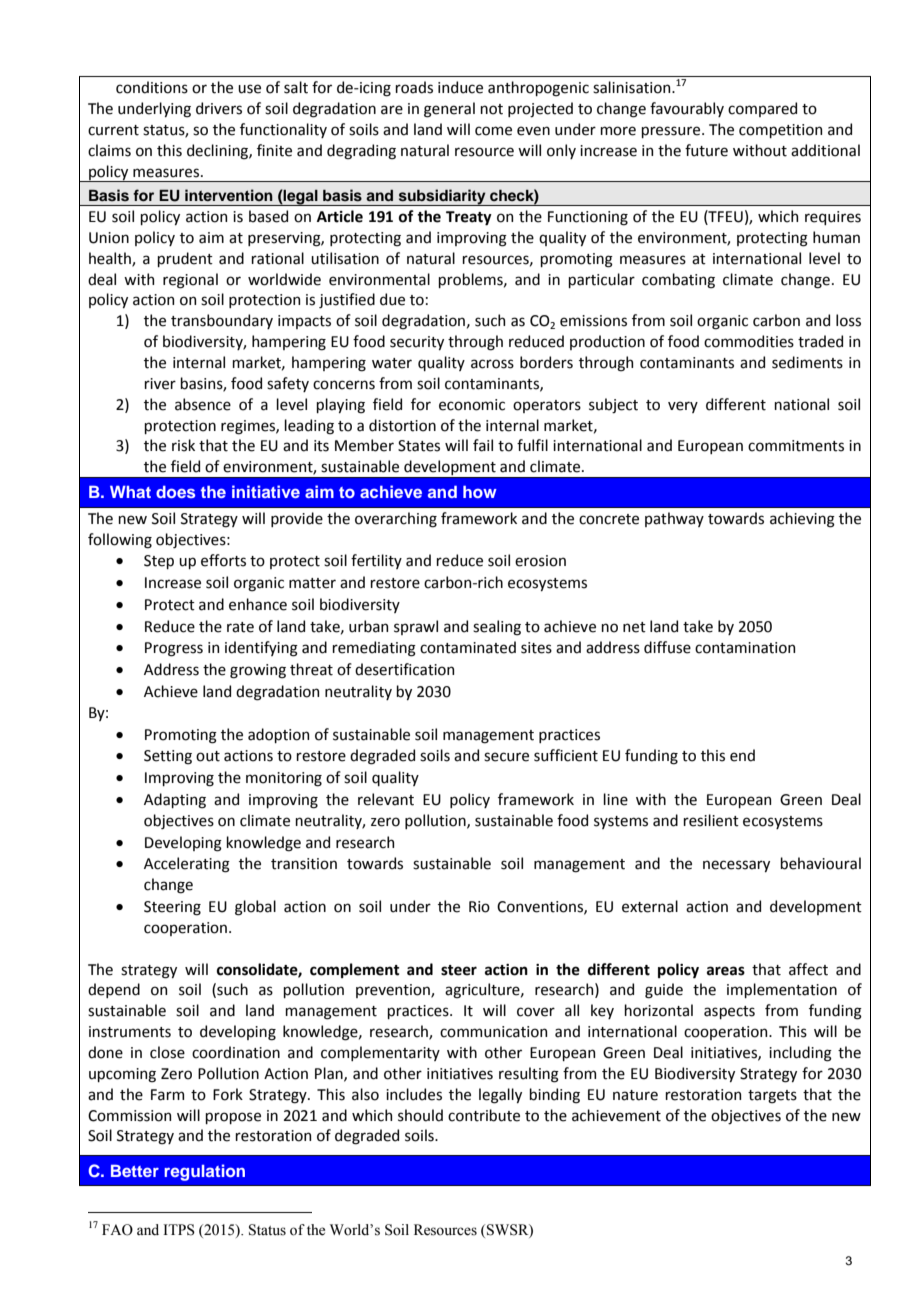  I want to click on efforts, so click(223, 560).
